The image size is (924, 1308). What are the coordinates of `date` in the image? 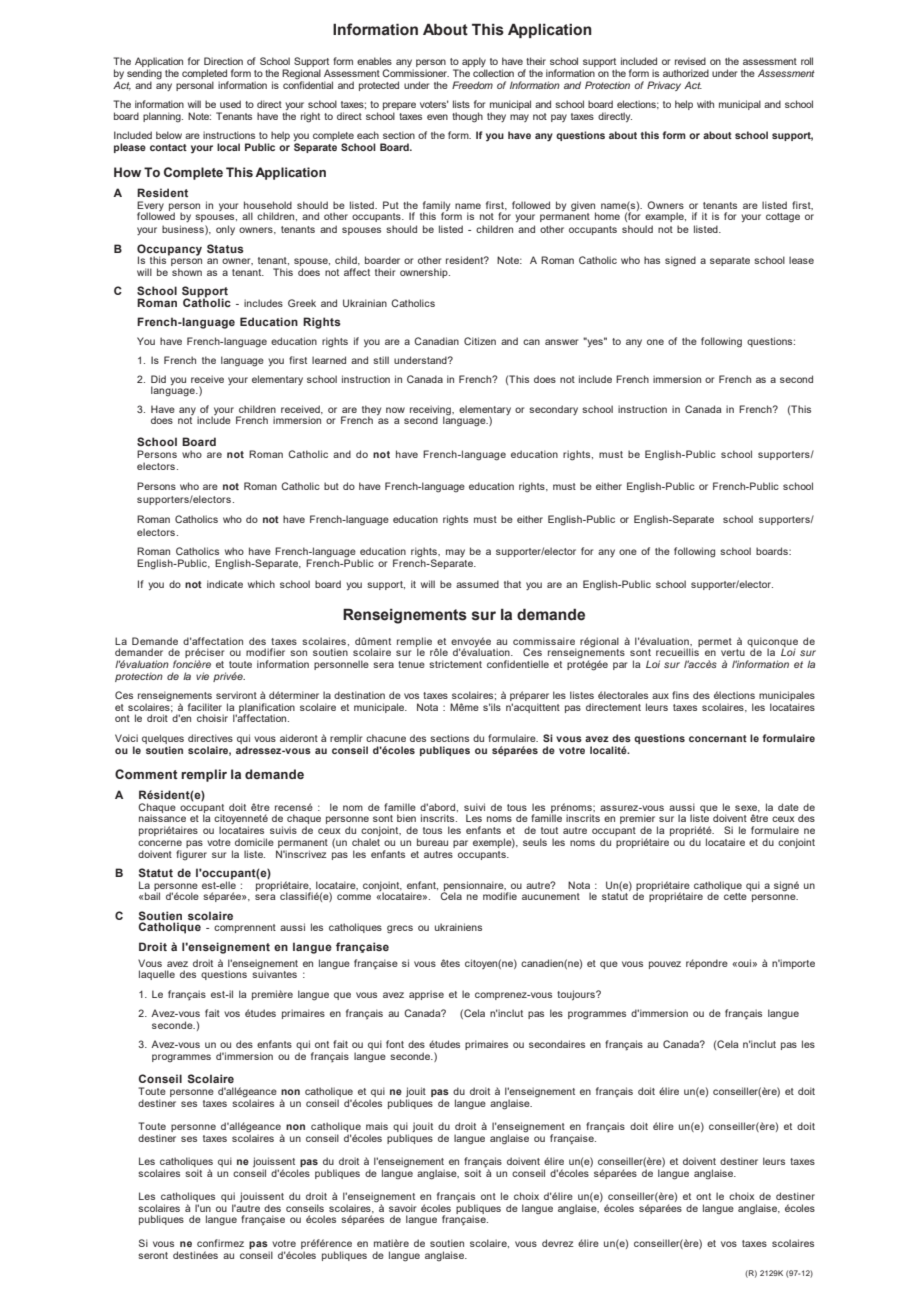 It's located at (788, 807).
